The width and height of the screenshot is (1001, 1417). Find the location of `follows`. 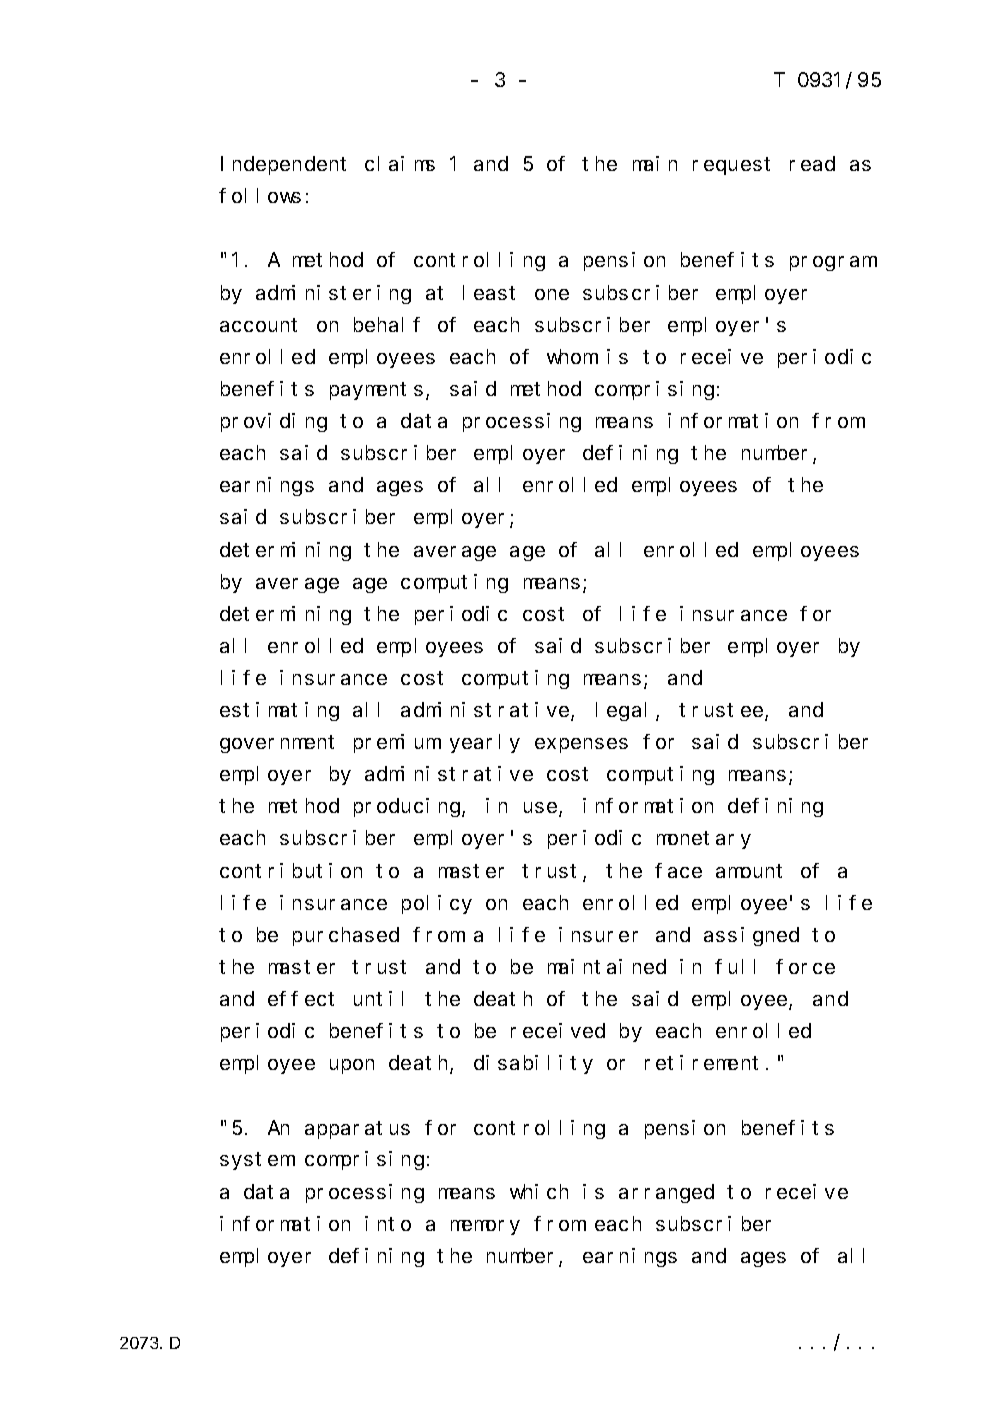

follows is located at coordinates (260, 196).
